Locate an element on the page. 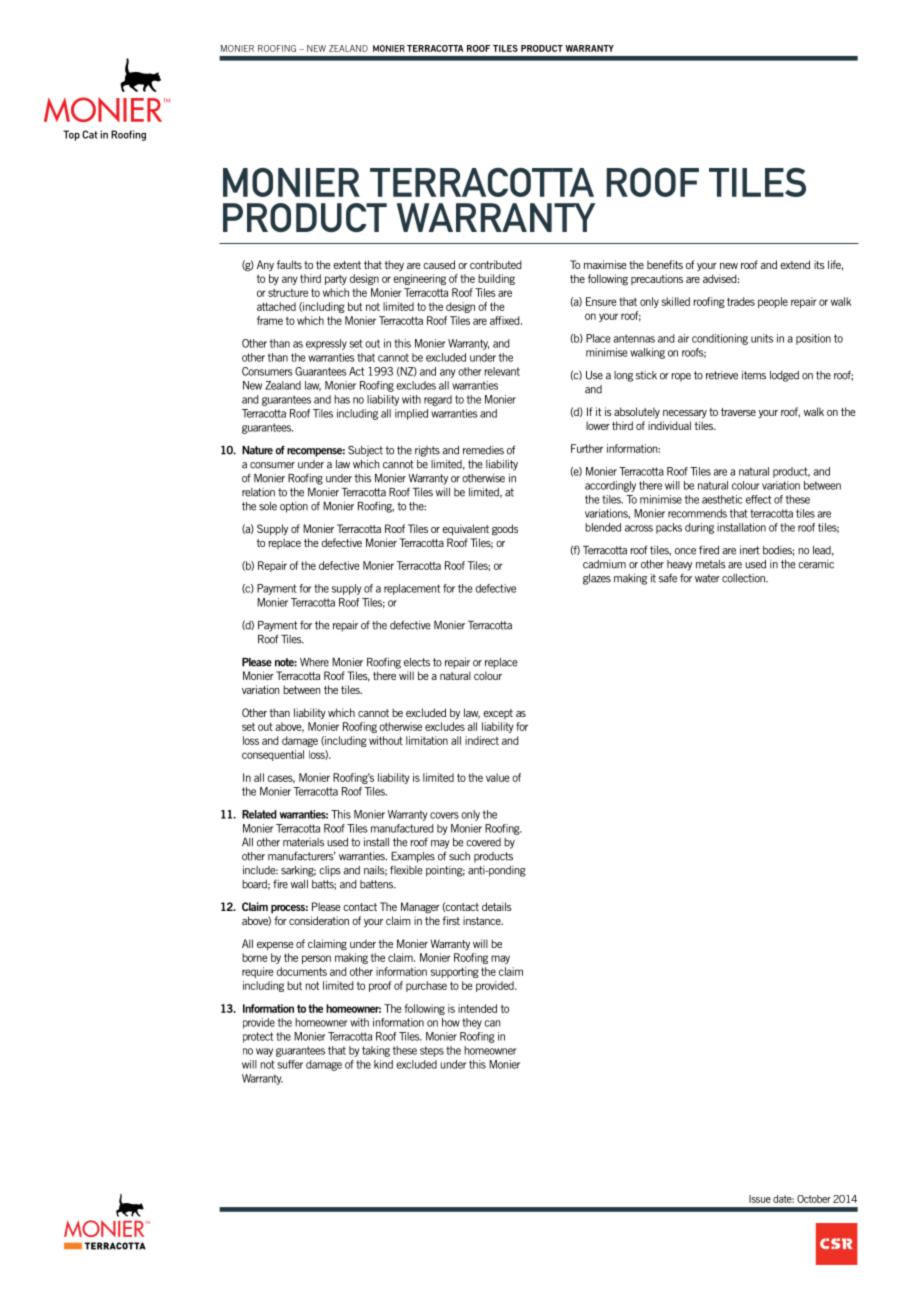 The width and height of the image is (924, 1308). trades is located at coordinates (741, 301).
